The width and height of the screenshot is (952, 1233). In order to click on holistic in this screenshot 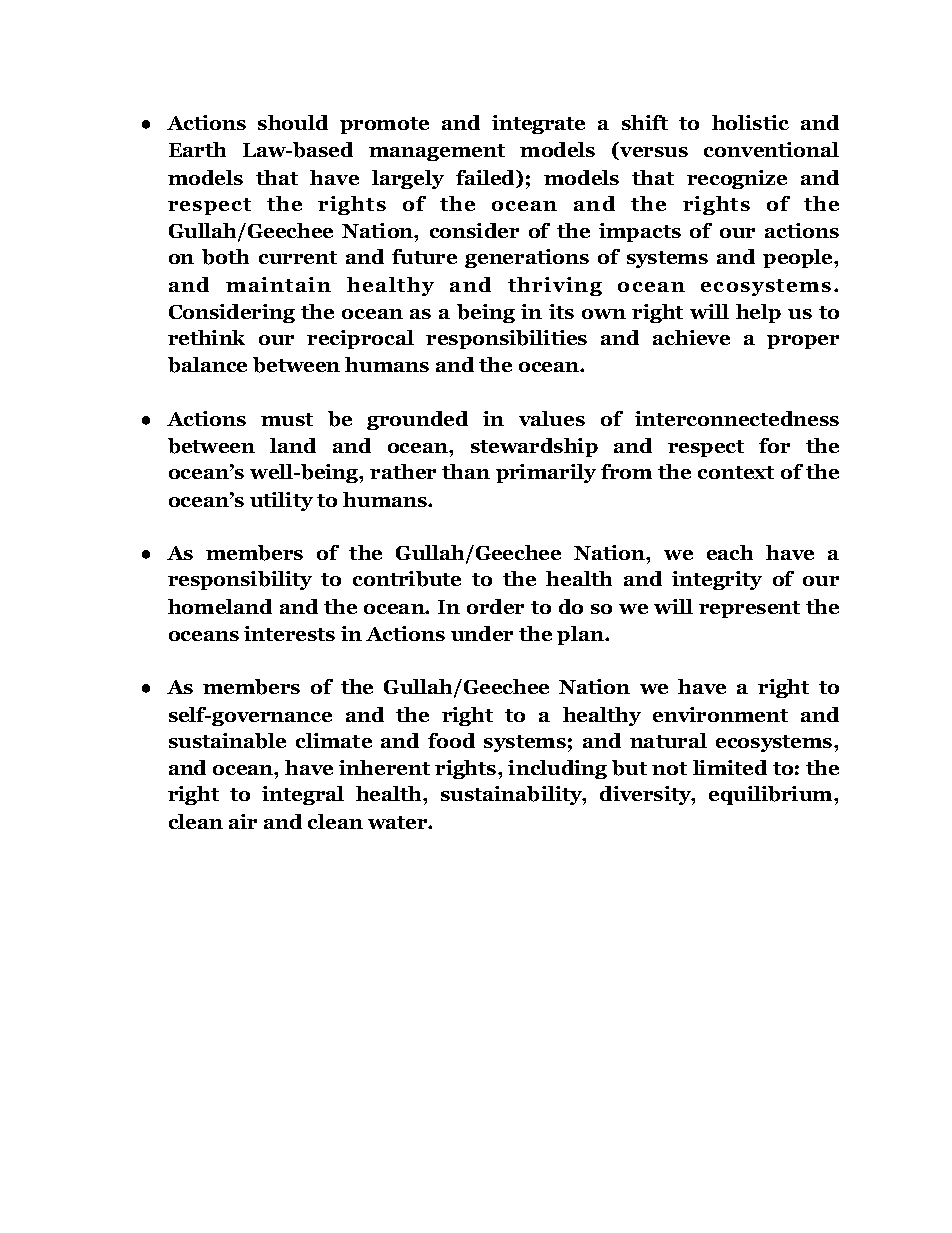, I will do `click(750, 122)`.
